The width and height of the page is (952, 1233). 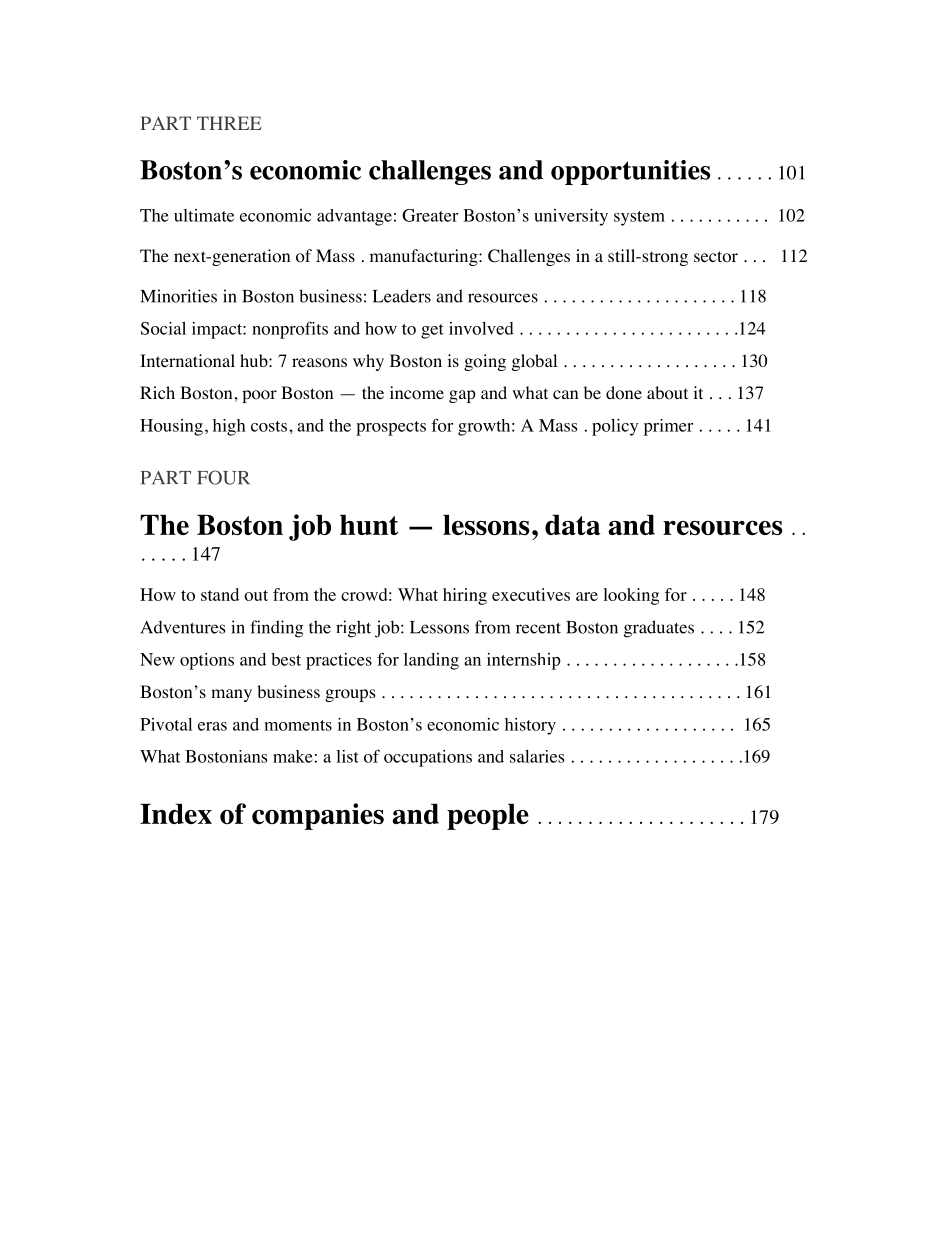 What do you see at coordinates (402, 296) in the page?
I see `Leaders` at bounding box center [402, 296].
